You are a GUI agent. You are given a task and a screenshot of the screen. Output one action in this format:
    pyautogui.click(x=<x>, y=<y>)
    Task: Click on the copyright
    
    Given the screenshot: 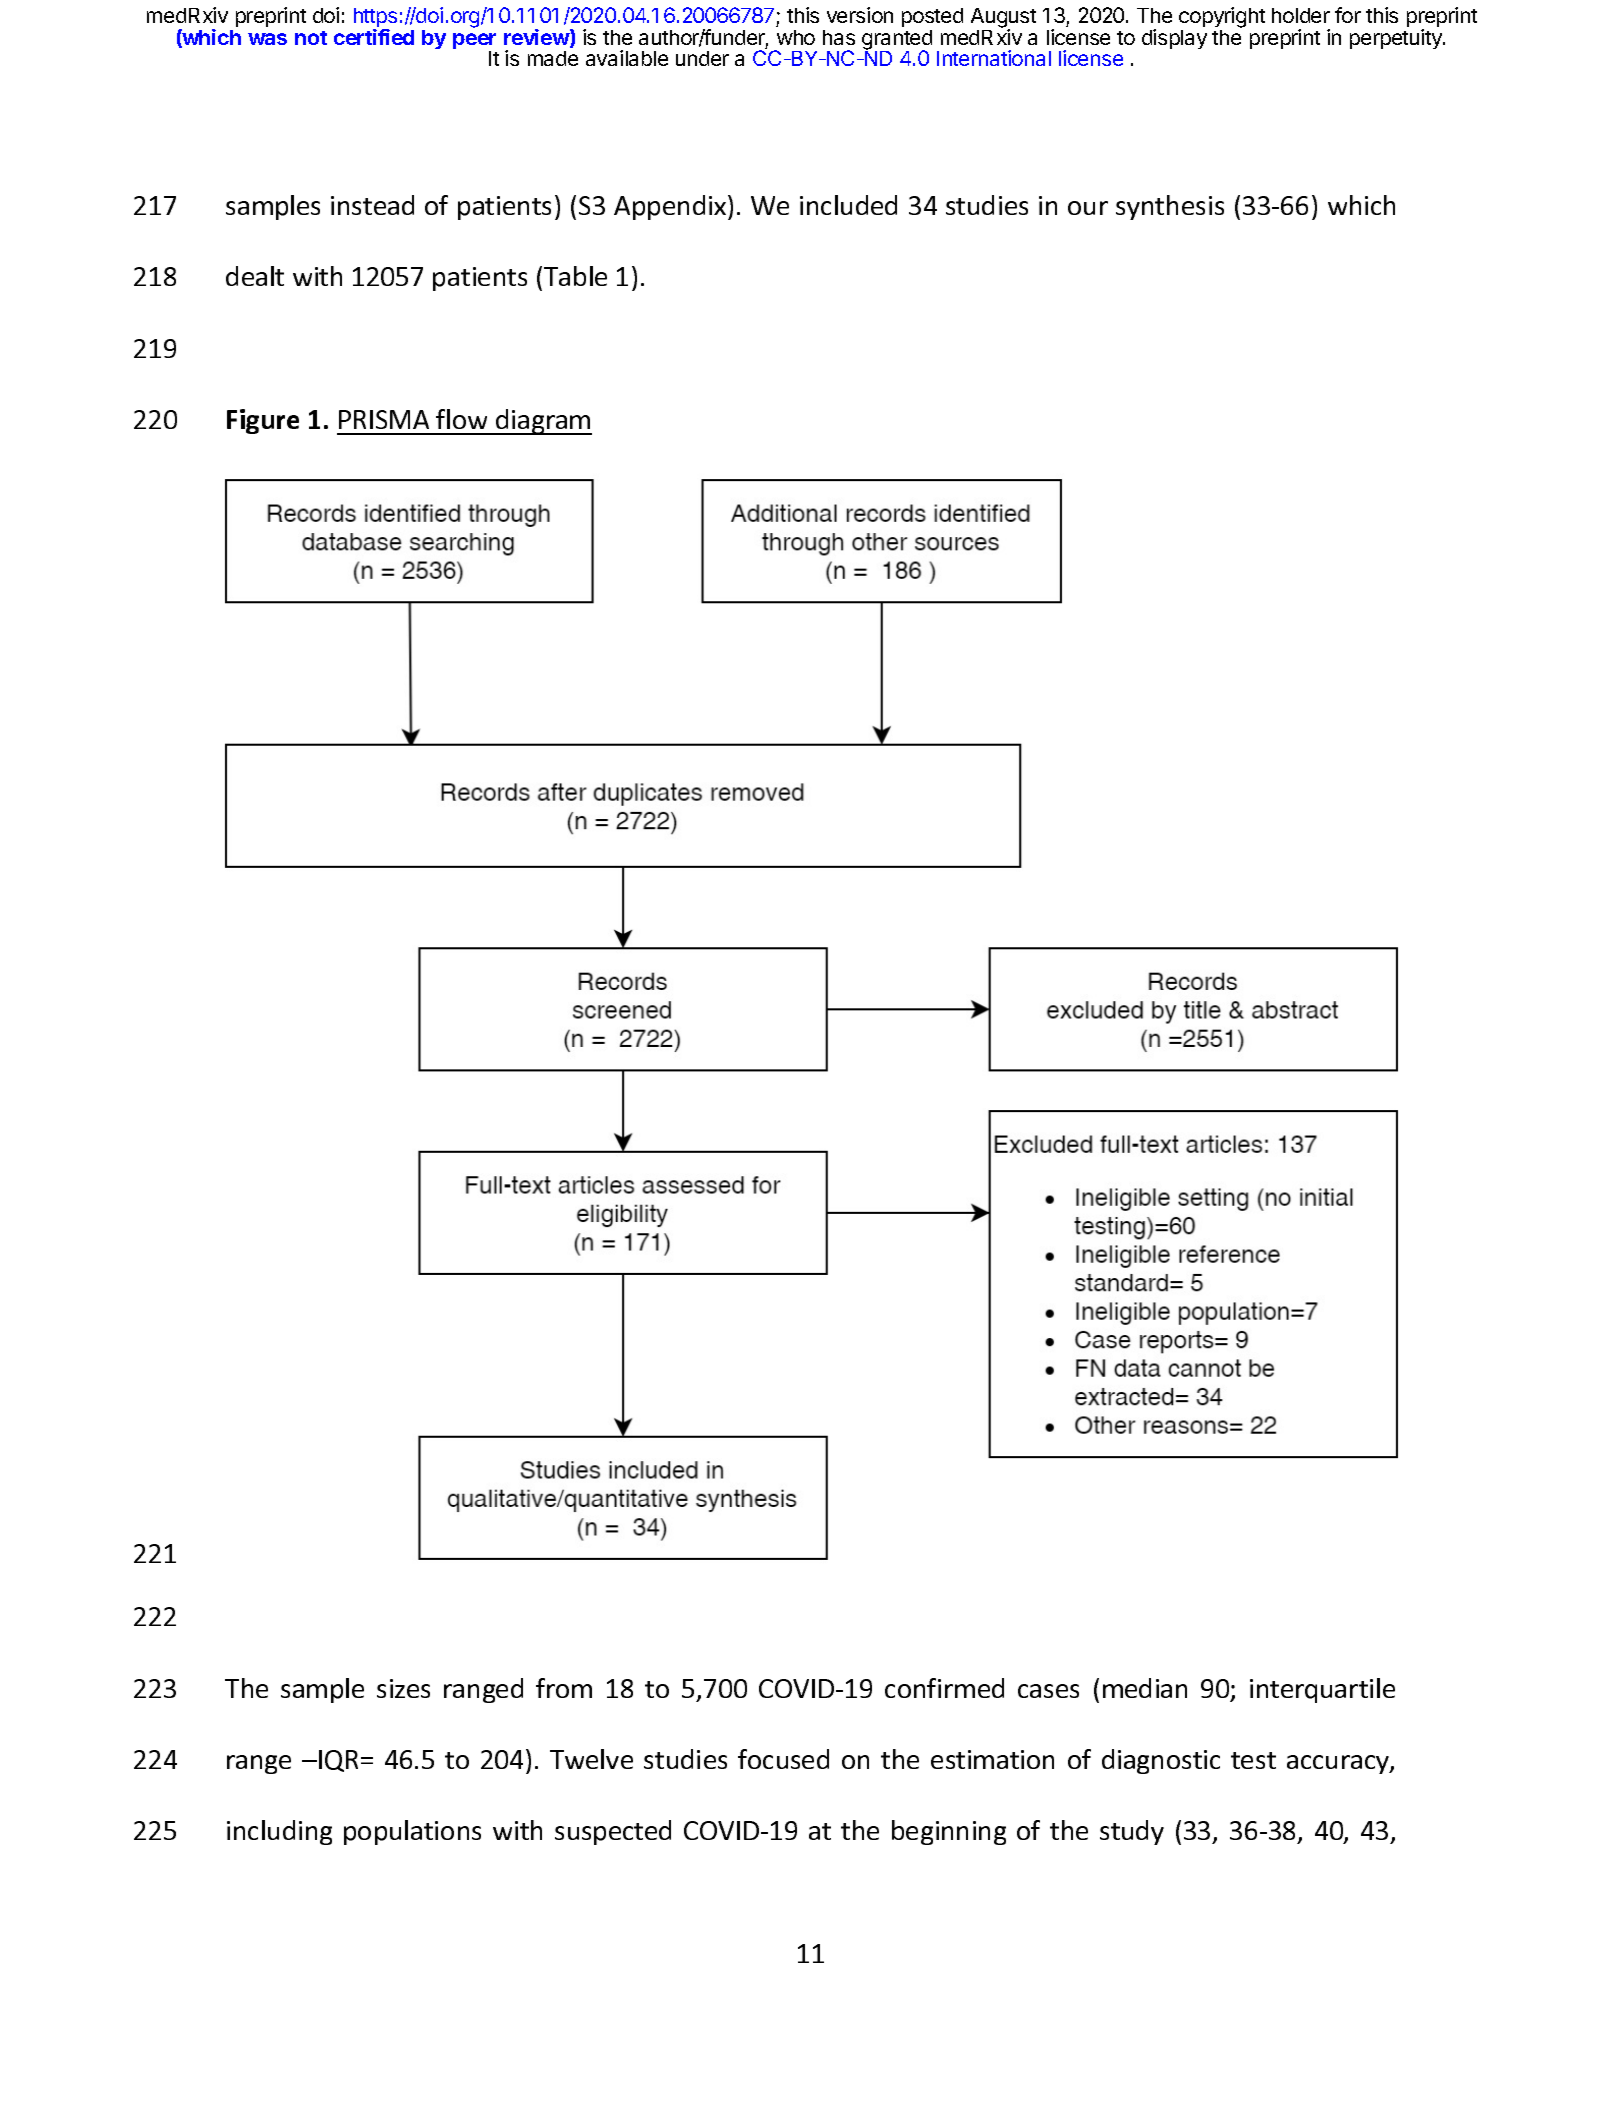 What is the action you would take?
    pyautogui.click(x=1222, y=19)
